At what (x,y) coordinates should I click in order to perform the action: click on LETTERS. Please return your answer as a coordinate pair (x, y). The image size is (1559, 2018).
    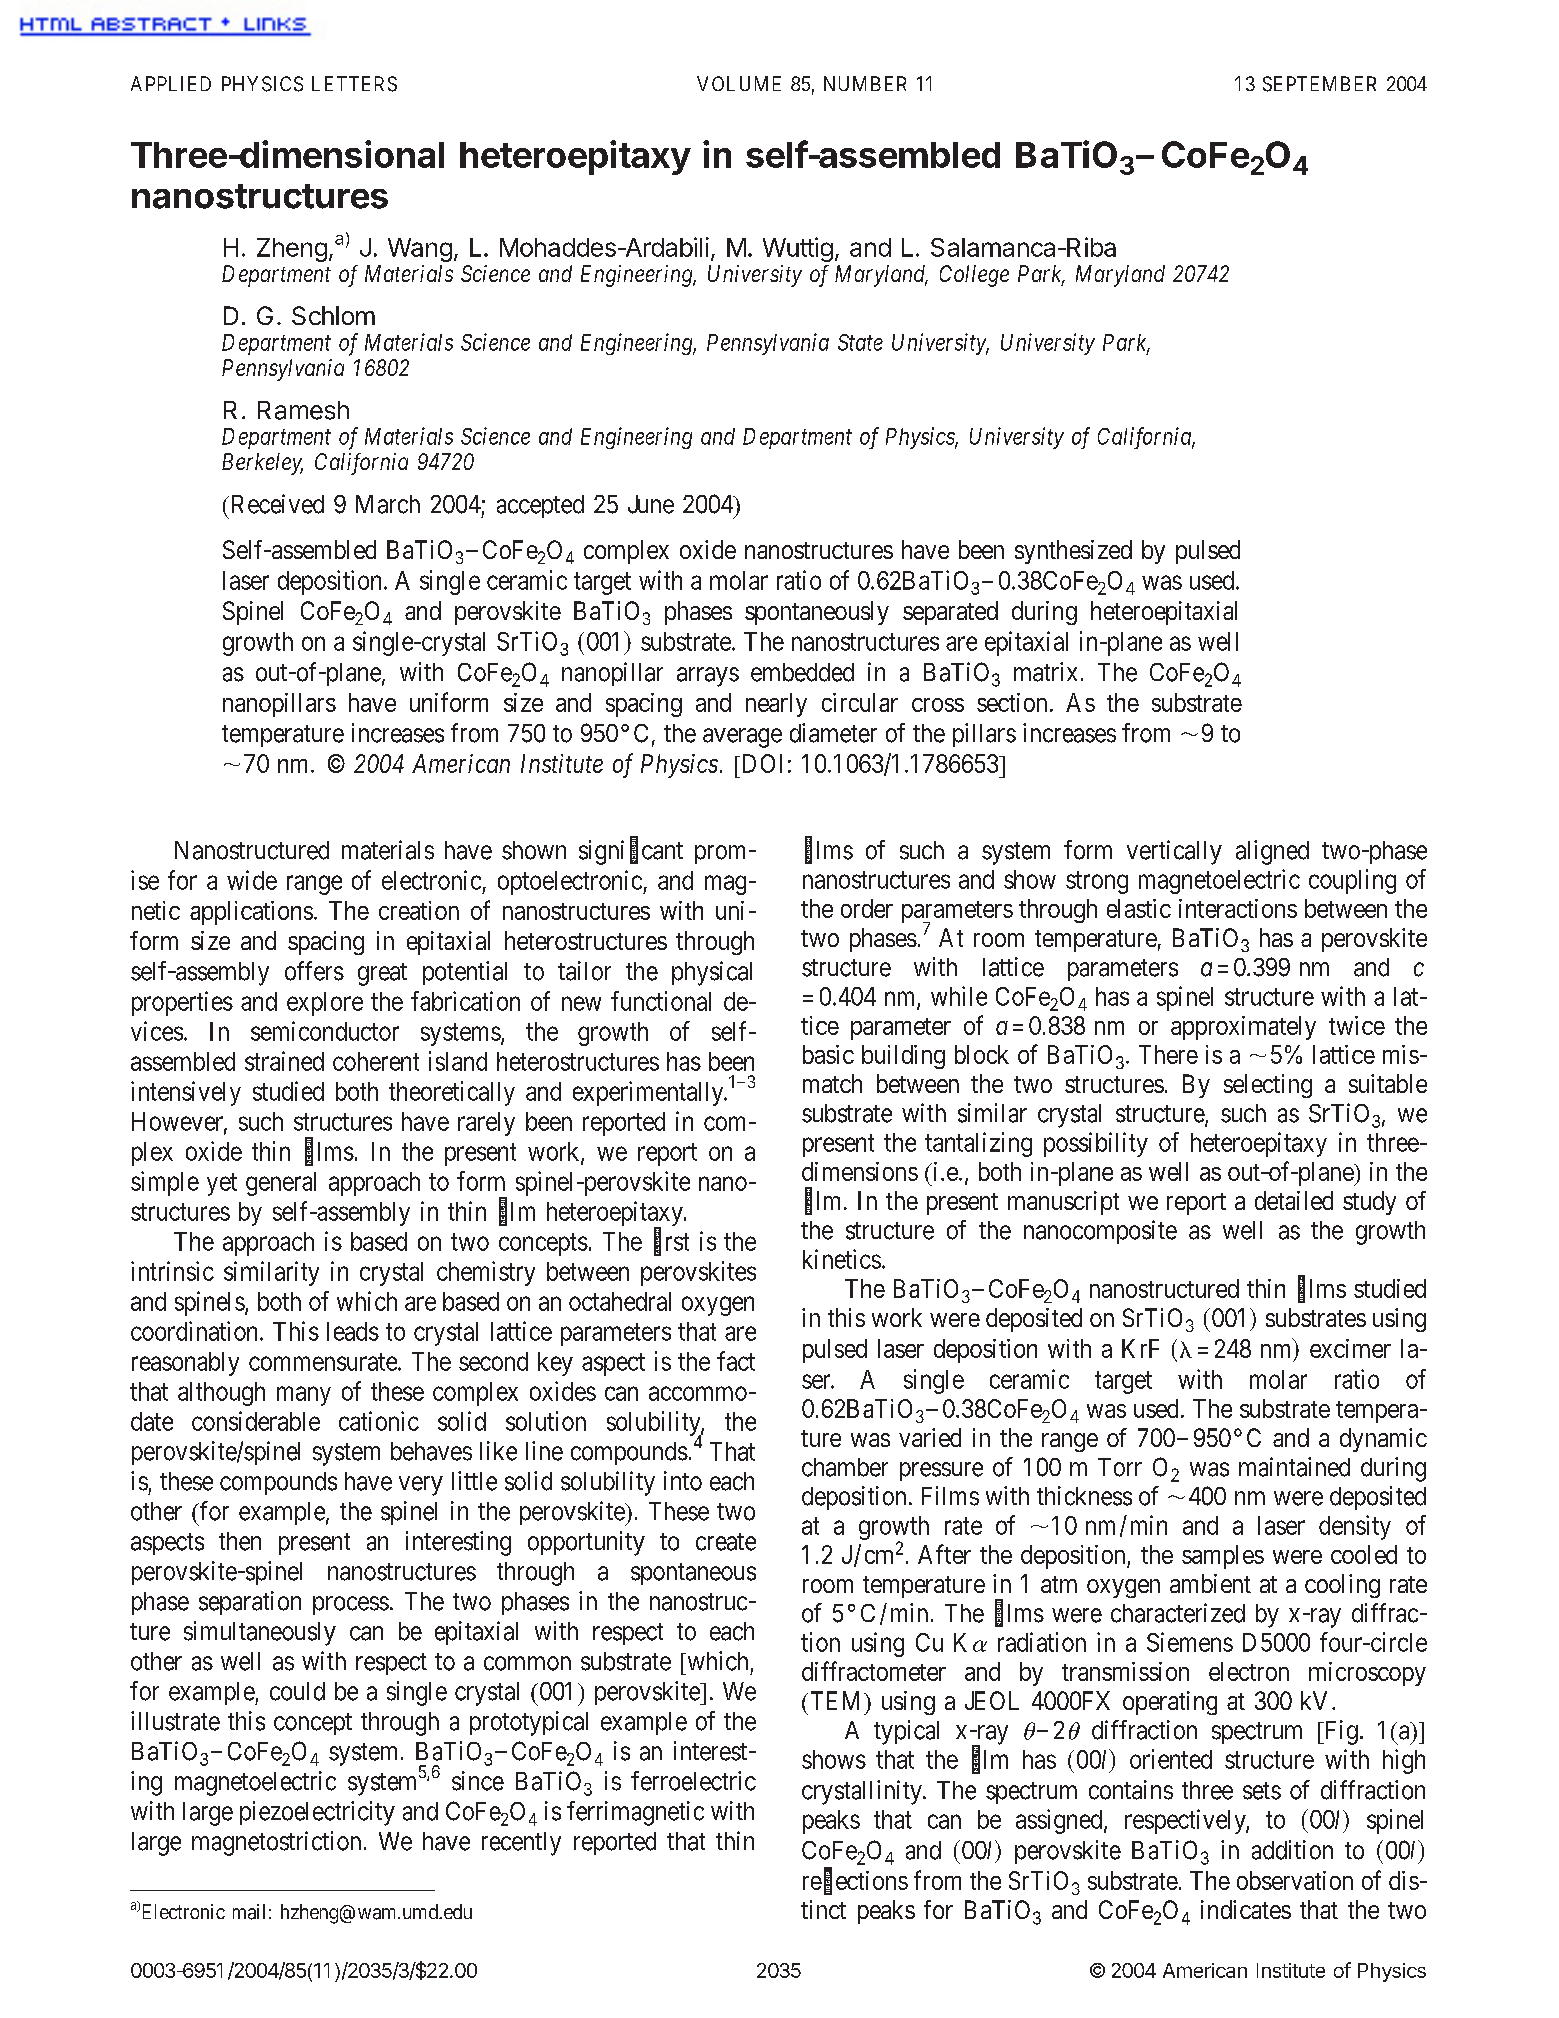
    Looking at the image, I should click on (354, 84).
